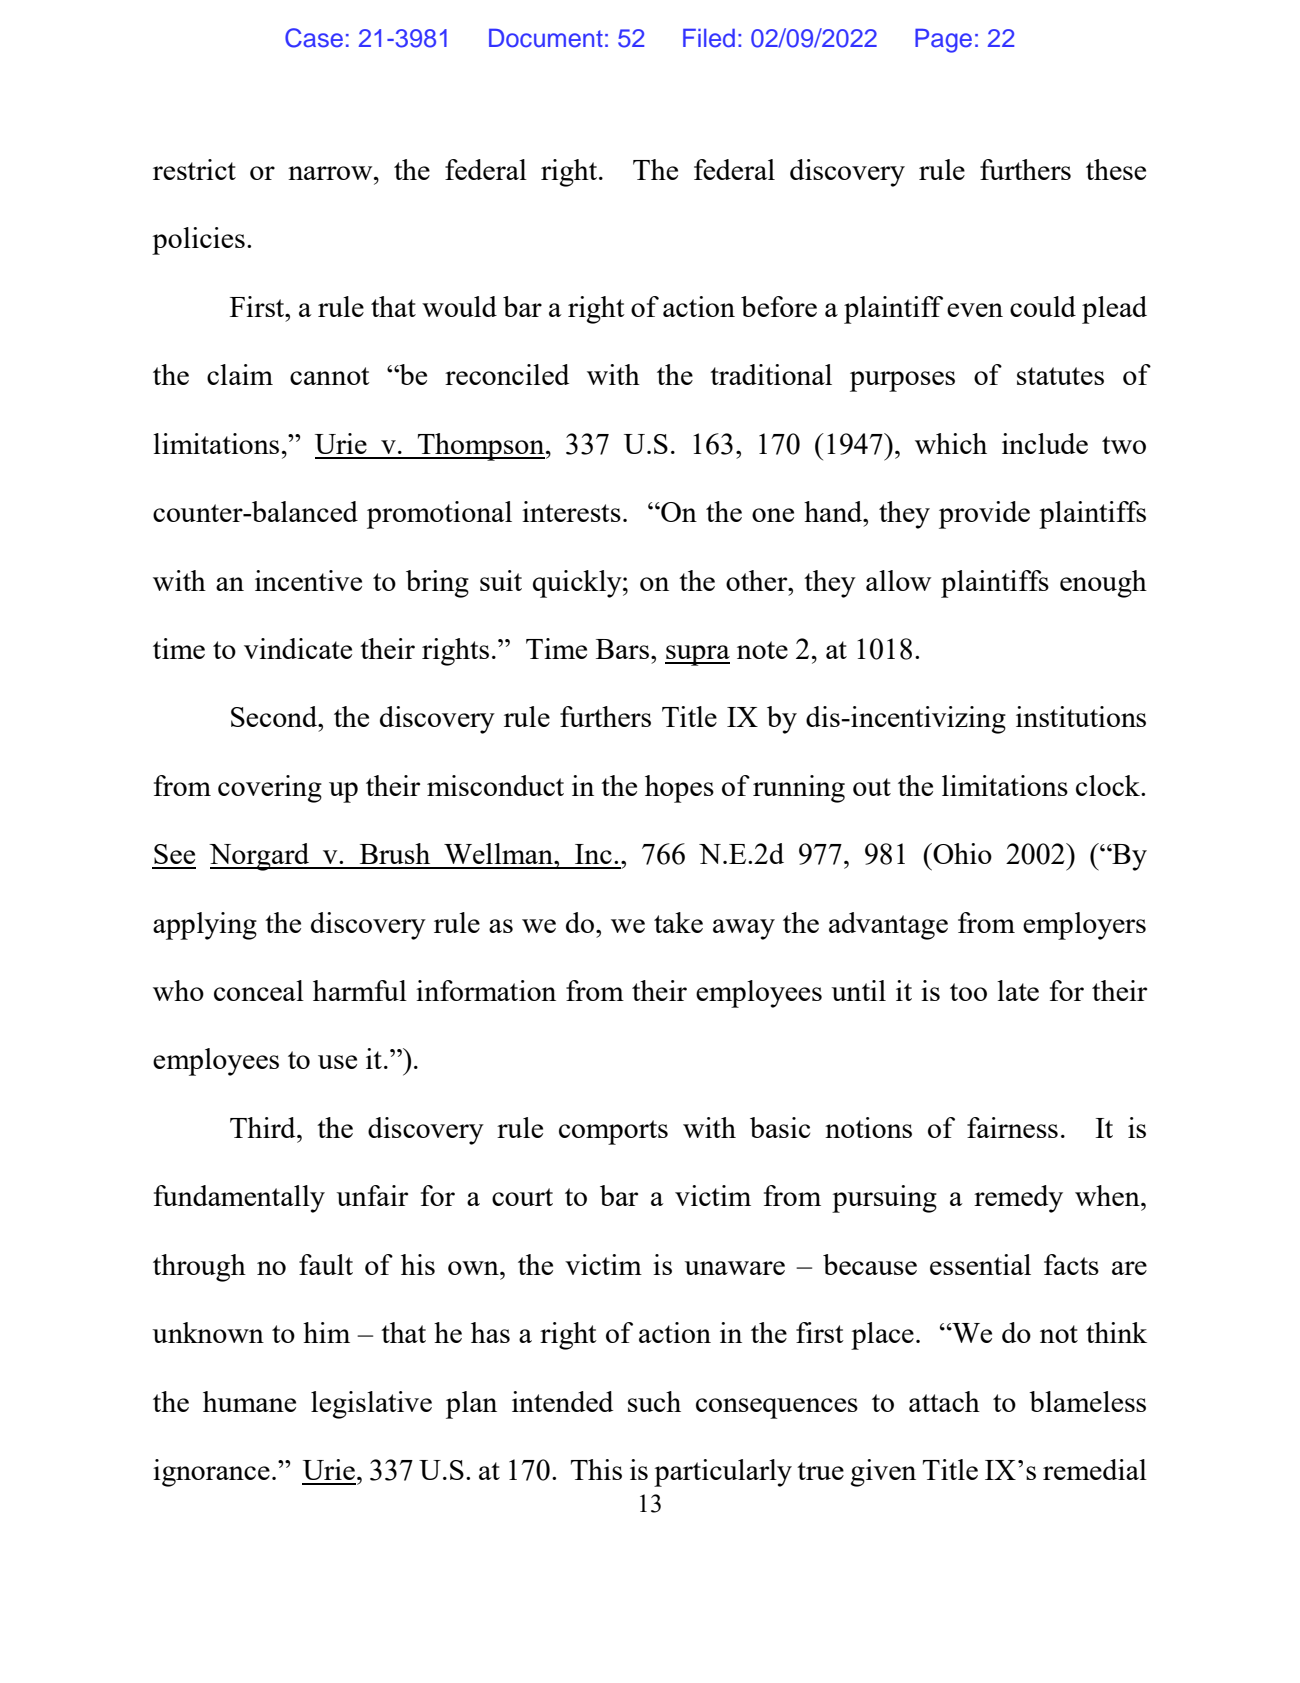 The width and height of the image is (1300, 1683). I want to click on attach, so click(944, 1401).
